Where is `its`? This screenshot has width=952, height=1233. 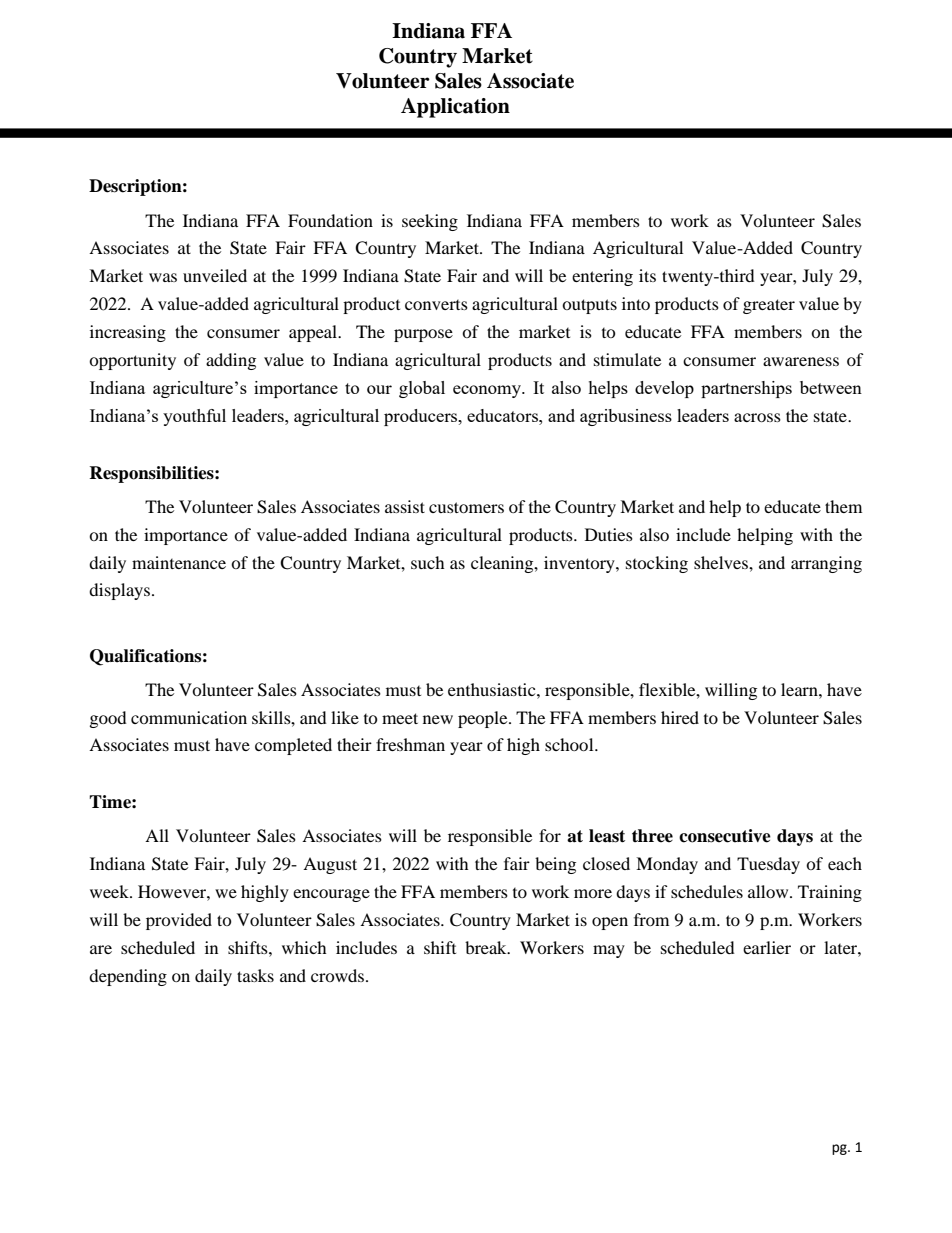
its is located at coordinates (647, 275).
